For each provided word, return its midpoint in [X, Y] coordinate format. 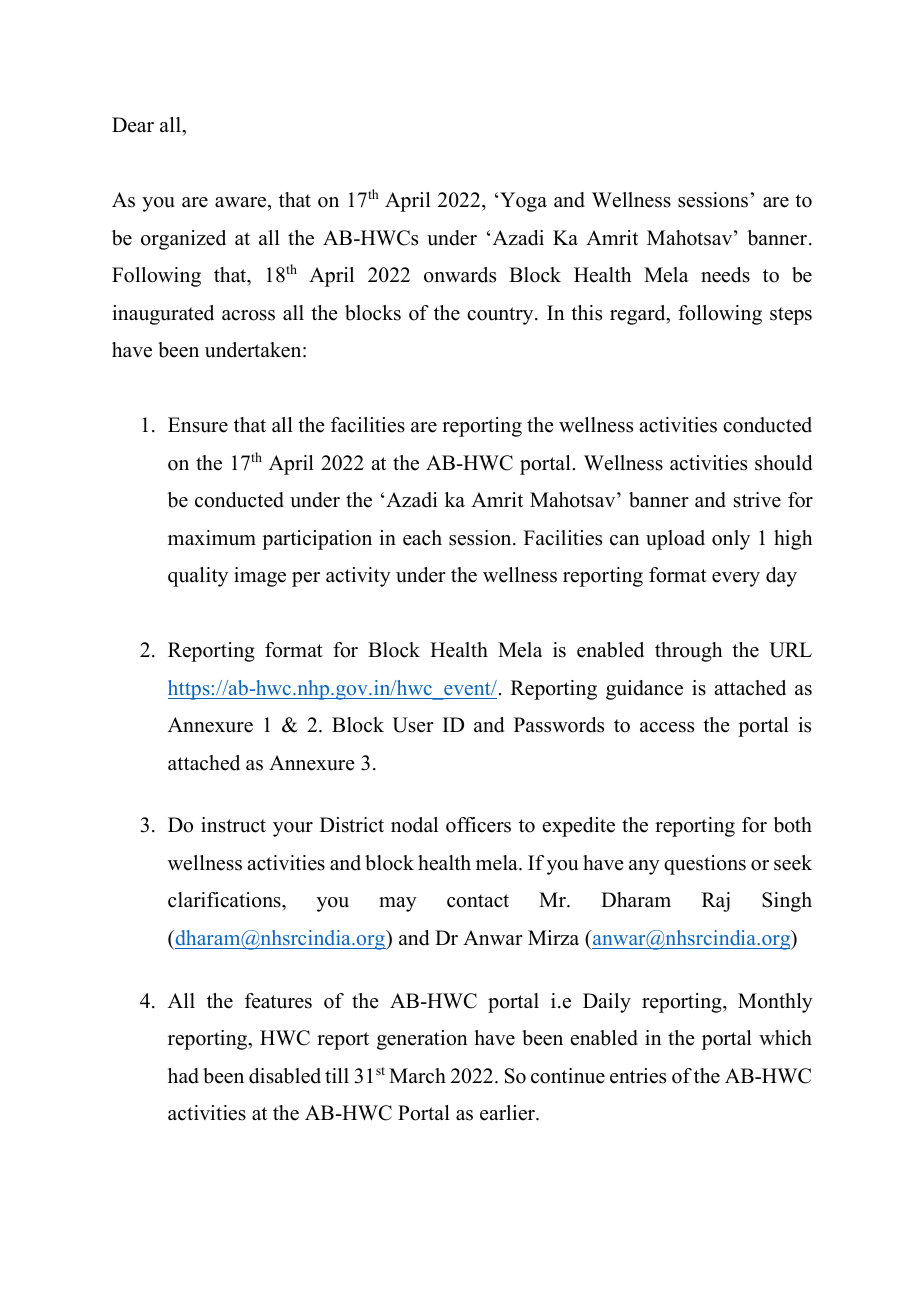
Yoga [523, 202]
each [422, 538]
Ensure [198, 425]
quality [198, 577]
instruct [233, 825]
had [183, 1076]
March [417, 1076]
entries [638, 1076]
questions [705, 865]
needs [725, 275]
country [501, 316]
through [689, 652]
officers [478, 825]
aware [242, 202]
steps [791, 316]
